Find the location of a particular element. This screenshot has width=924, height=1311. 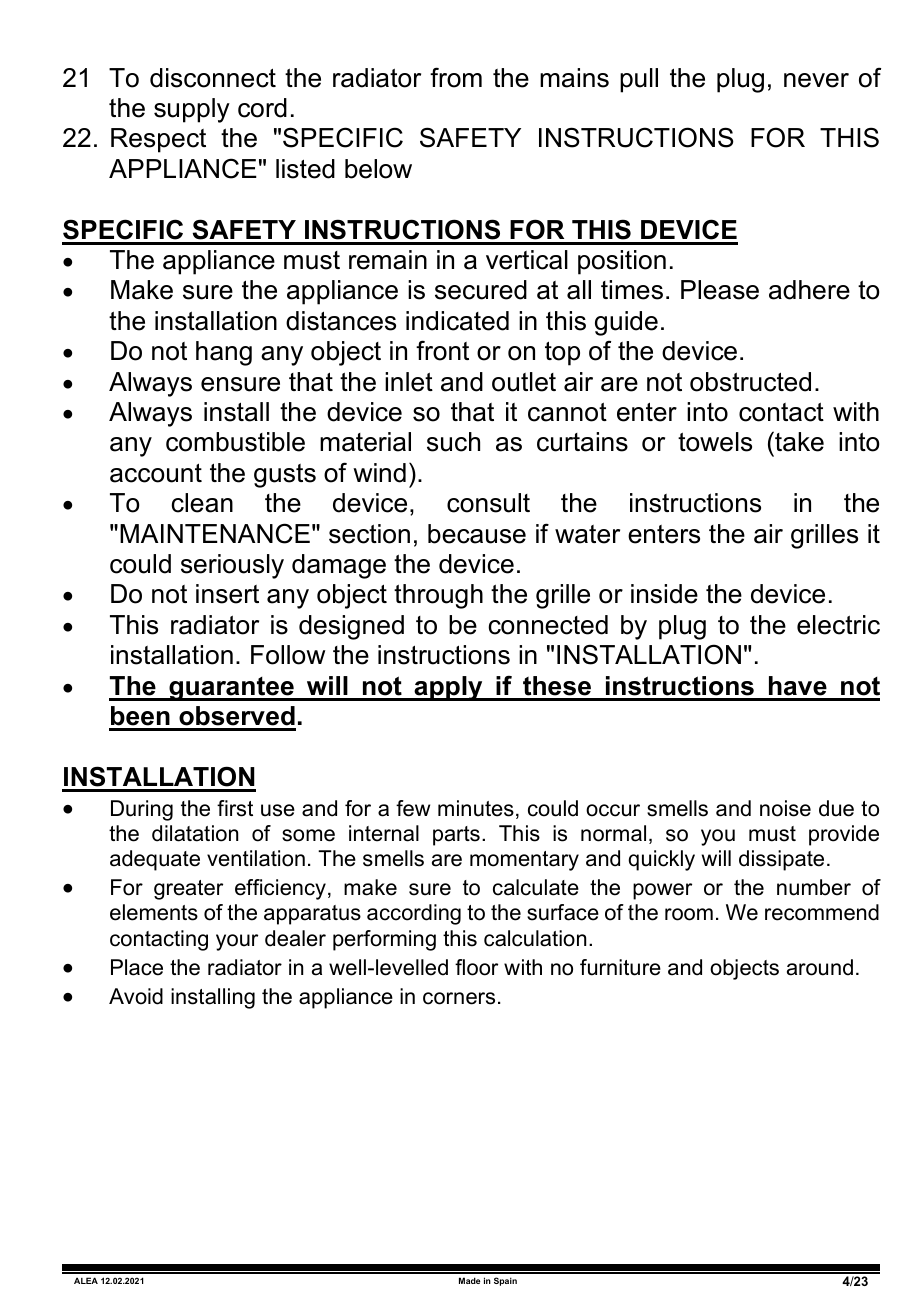

such is located at coordinates (453, 442).
